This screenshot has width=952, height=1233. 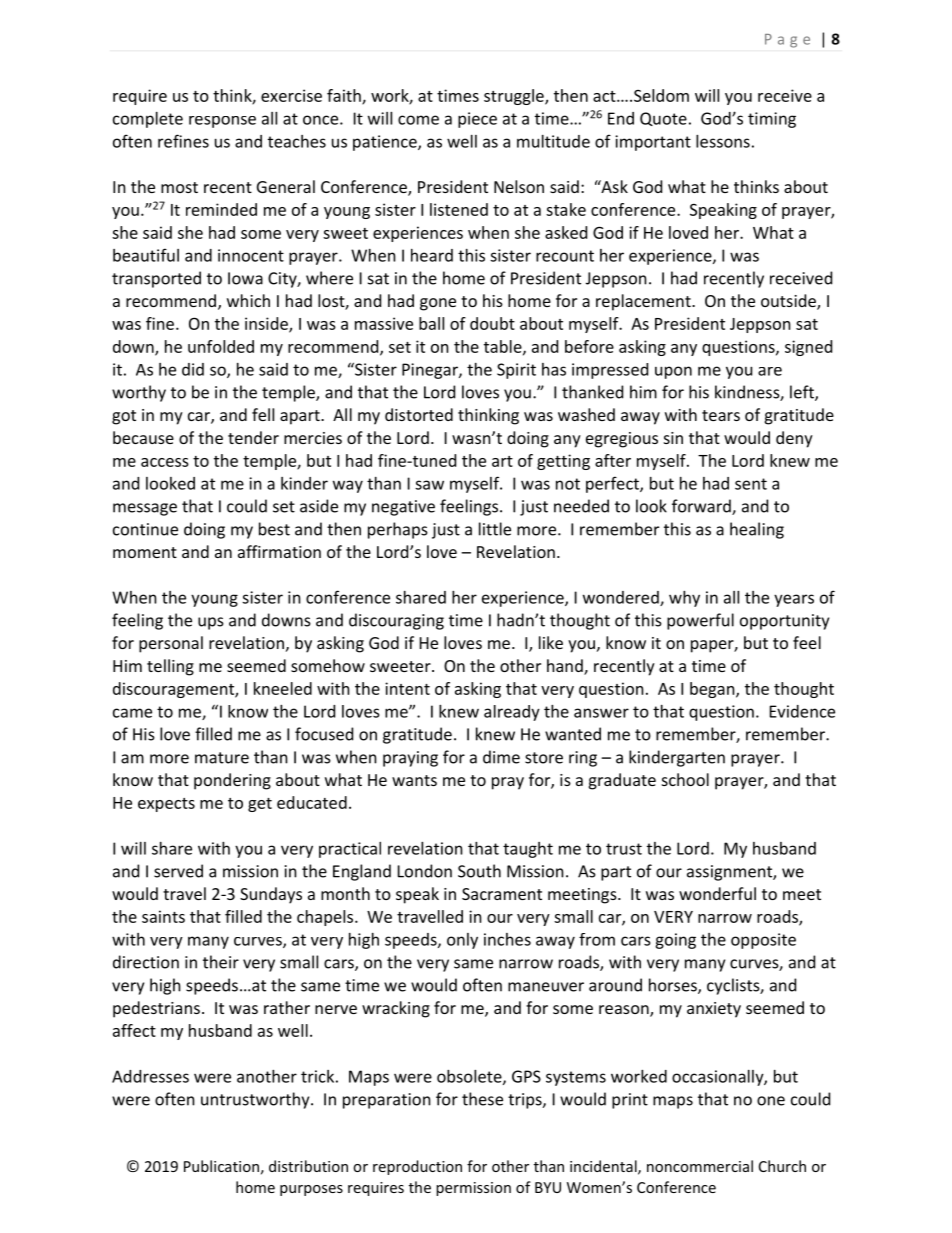 What do you see at coordinates (417, 1167) in the screenshot?
I see `reproduction` at bounding box center [417, 1167].
